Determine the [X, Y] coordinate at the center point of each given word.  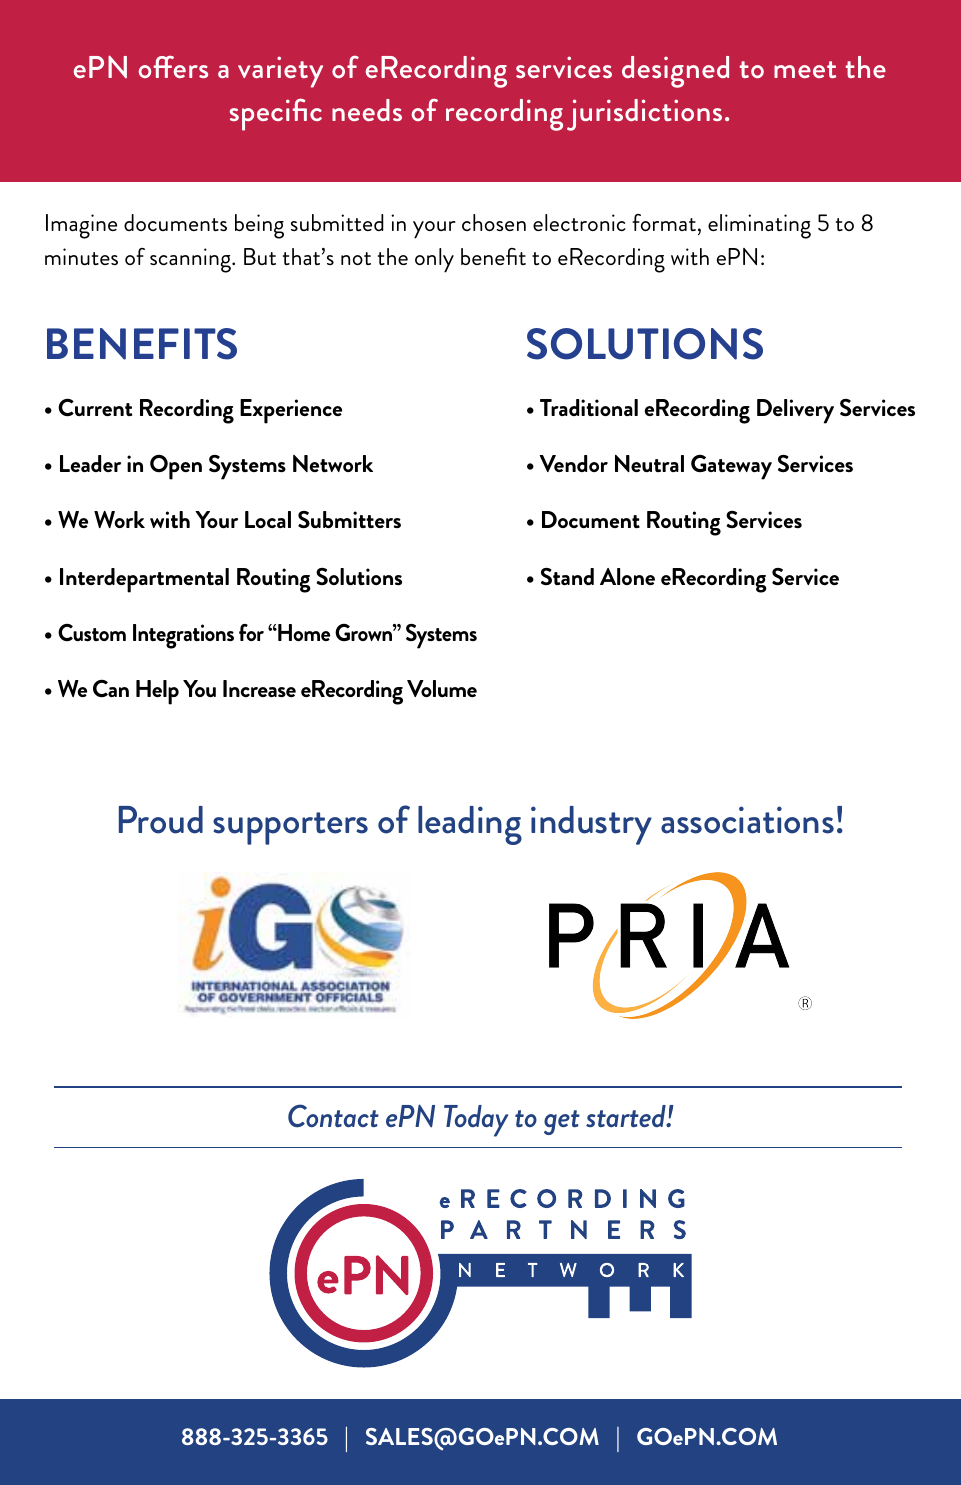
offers [173, 66]
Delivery [795, 411]
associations [747, 820]
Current [95, 407]
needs [367, 110]
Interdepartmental [144, 580]
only [434, 260]
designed [675, 72]
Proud [161, 820]
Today [476, 1121]
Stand [567, 576]
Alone [627, 576]
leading [470, 825]
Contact [333, 1116]
